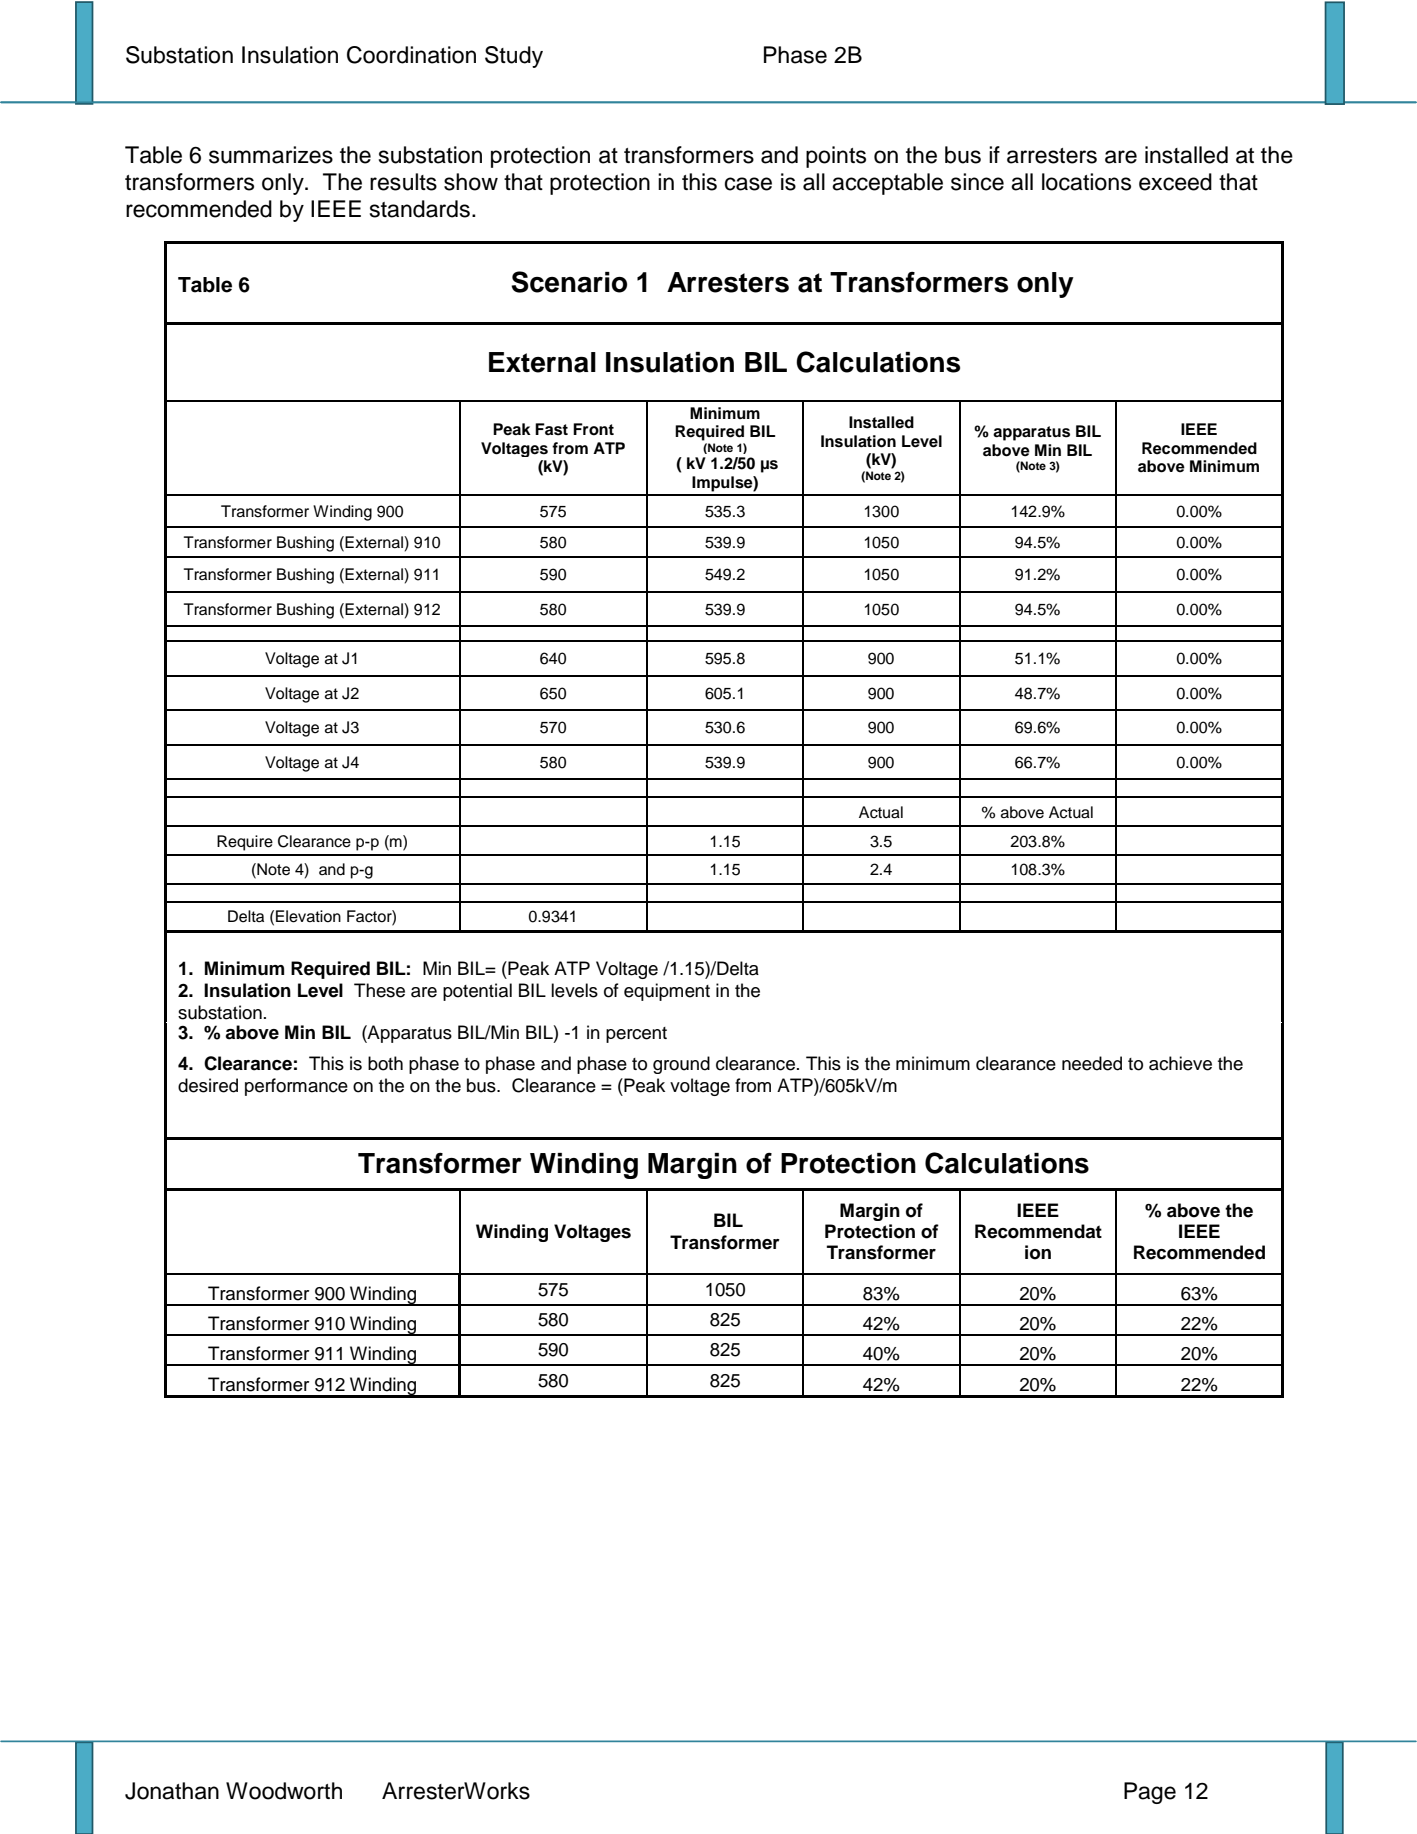  What do you see at coordinates (551, 429) in the screenshot?
I see `Fast` at bounding box center [551, 429].
